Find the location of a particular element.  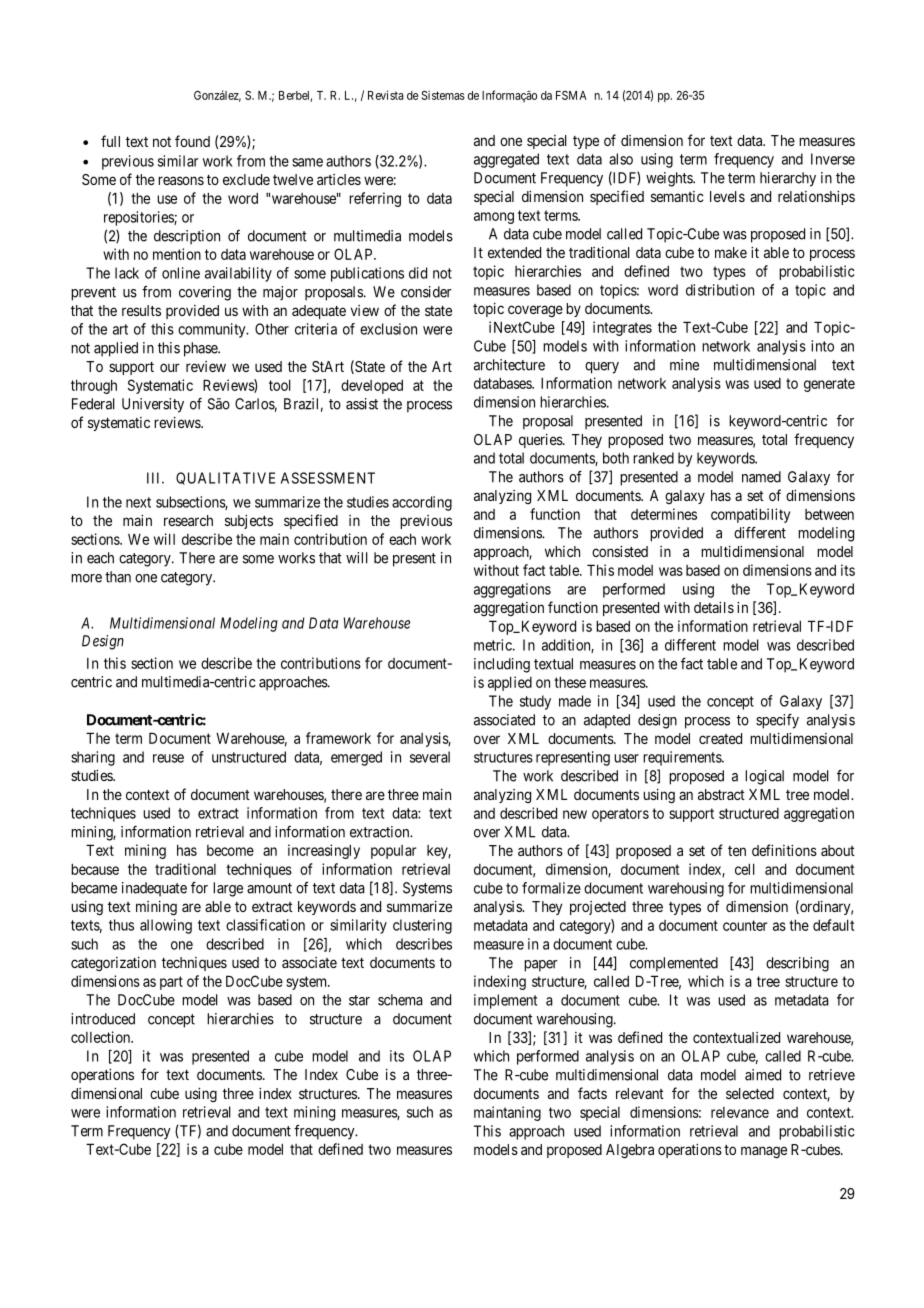

III is located at coordinates (155, 478).
